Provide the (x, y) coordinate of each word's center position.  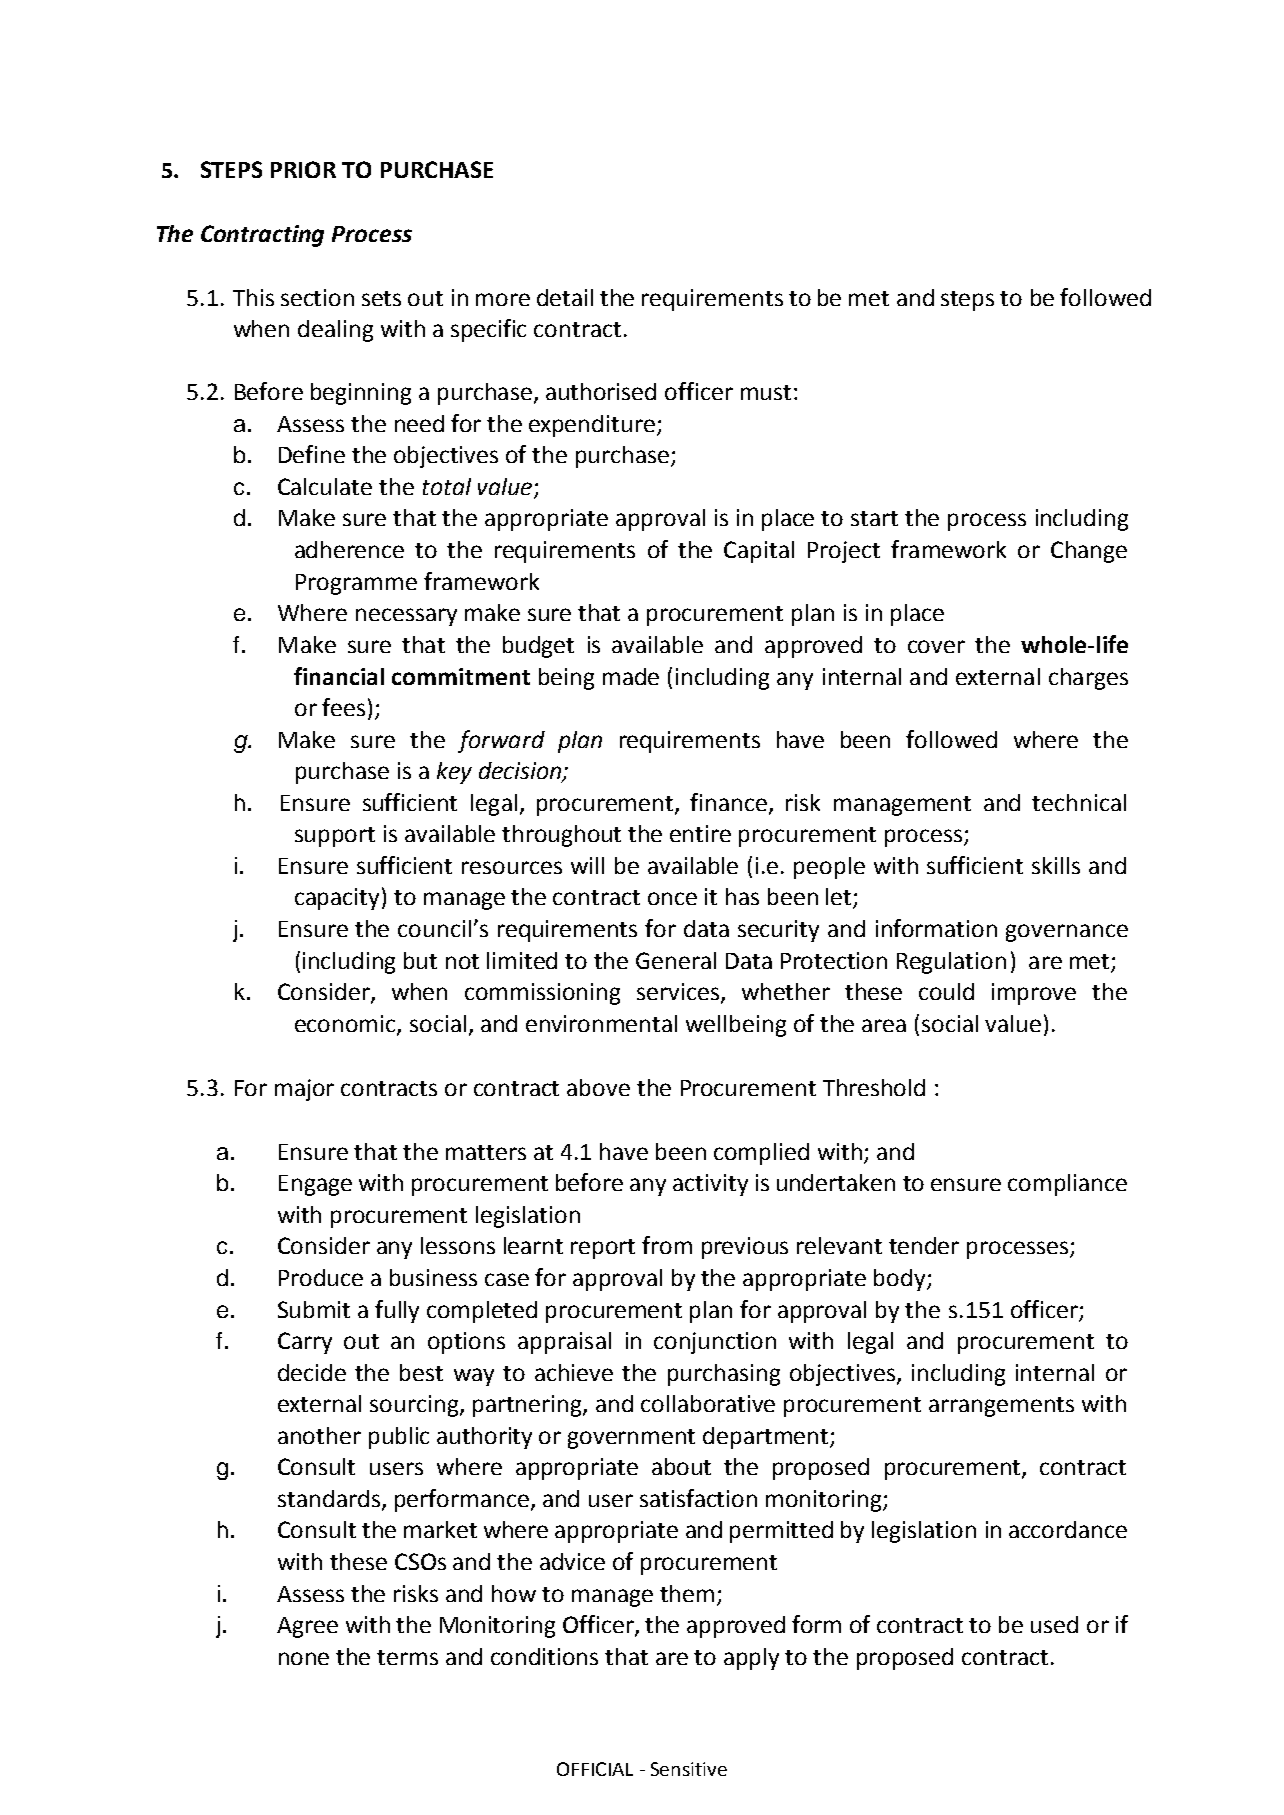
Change (1089, 552)
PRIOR (303, 169)
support (335, 837)
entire (700, 833)
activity (710, 1185)
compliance (1067, 1185)
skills (1056, 865)
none (304, 1658)
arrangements (1001, 1407)
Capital (759, 552)
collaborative (708, 1403)
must (766, 392)
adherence (349, 549)
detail (565, 297)
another (319, 1435)
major (304, 1090)
